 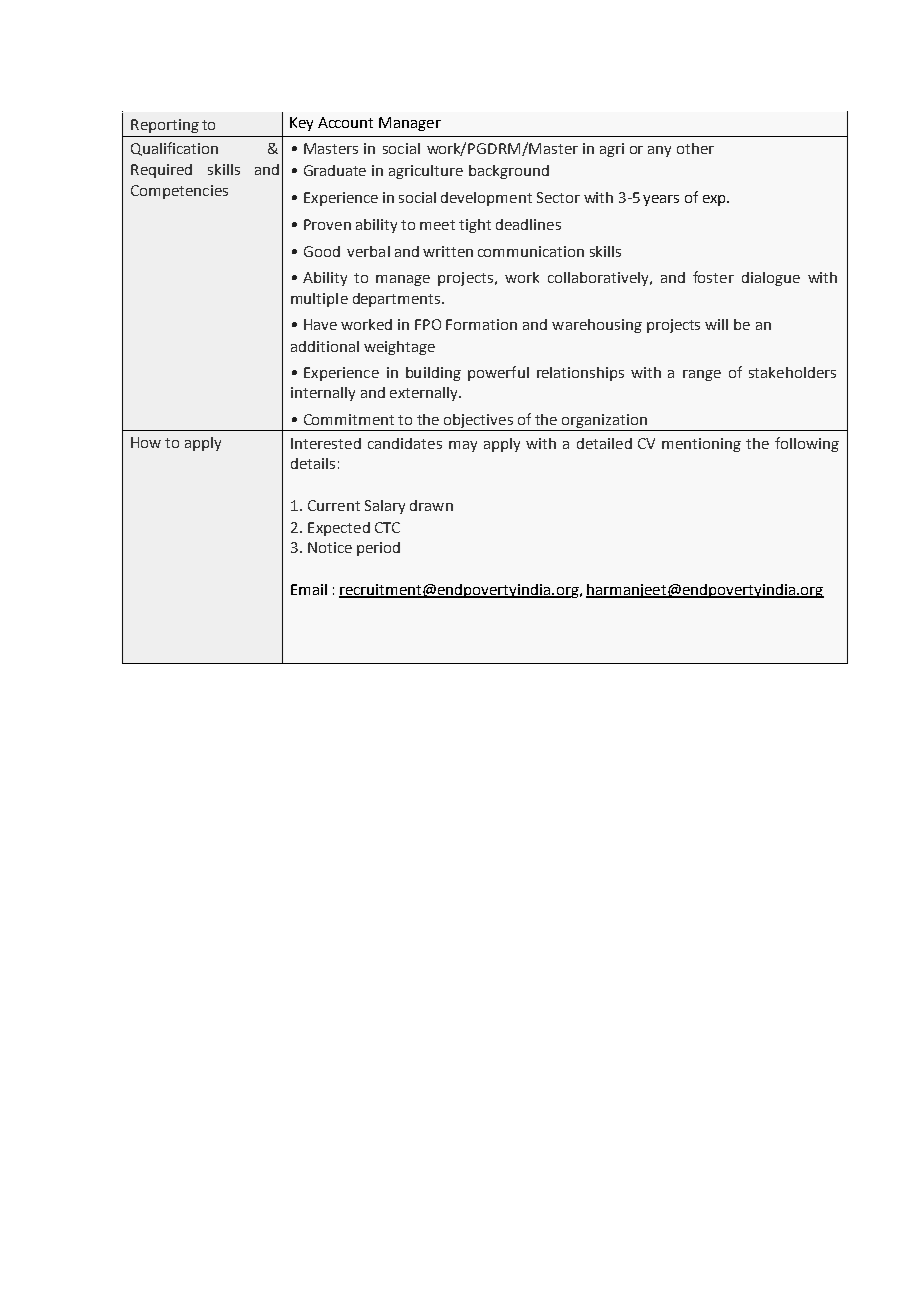 I want to click on Email, so click(x=309, y=589).
